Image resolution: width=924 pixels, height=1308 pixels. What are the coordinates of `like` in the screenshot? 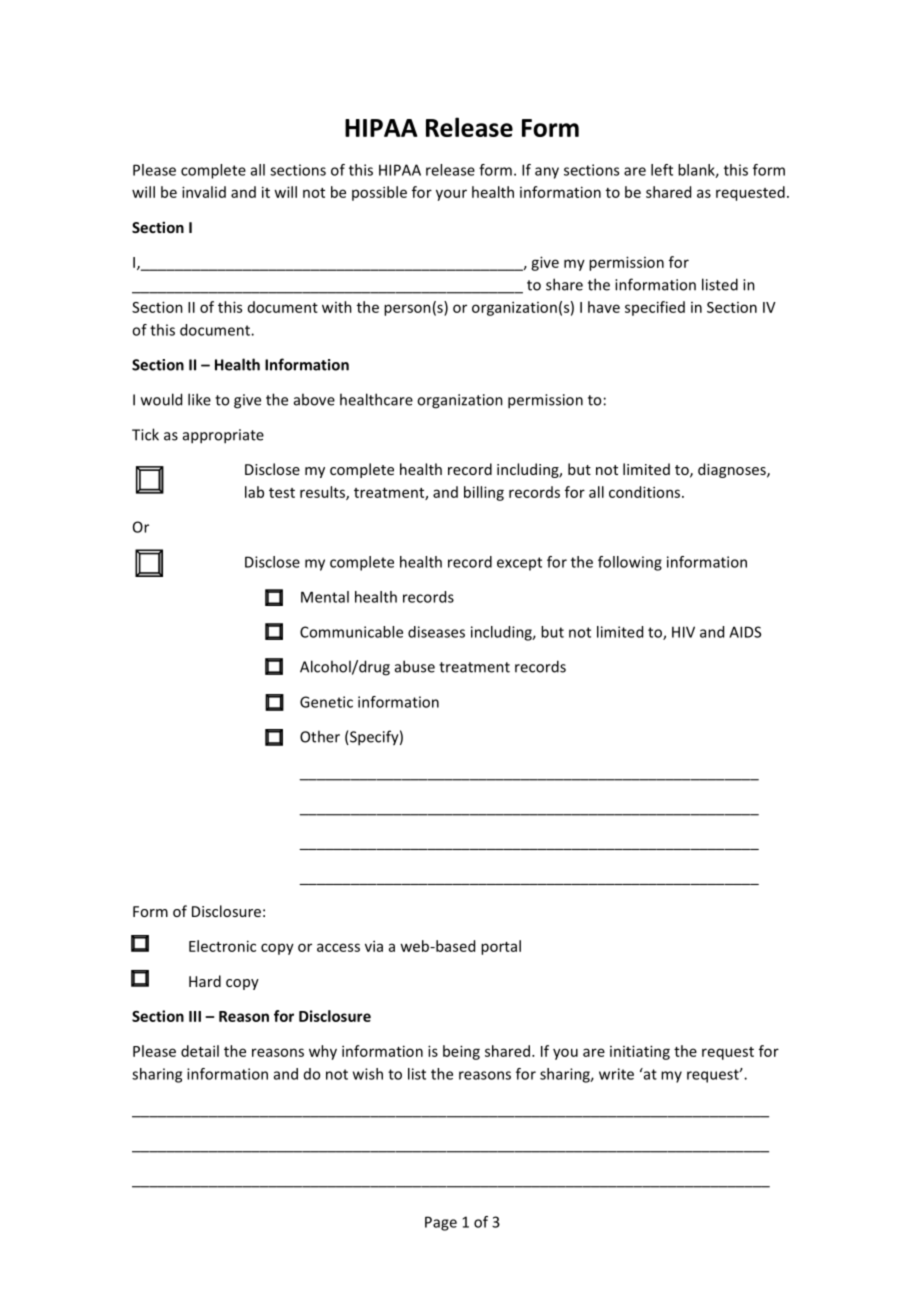 It's located at (199, 399).
